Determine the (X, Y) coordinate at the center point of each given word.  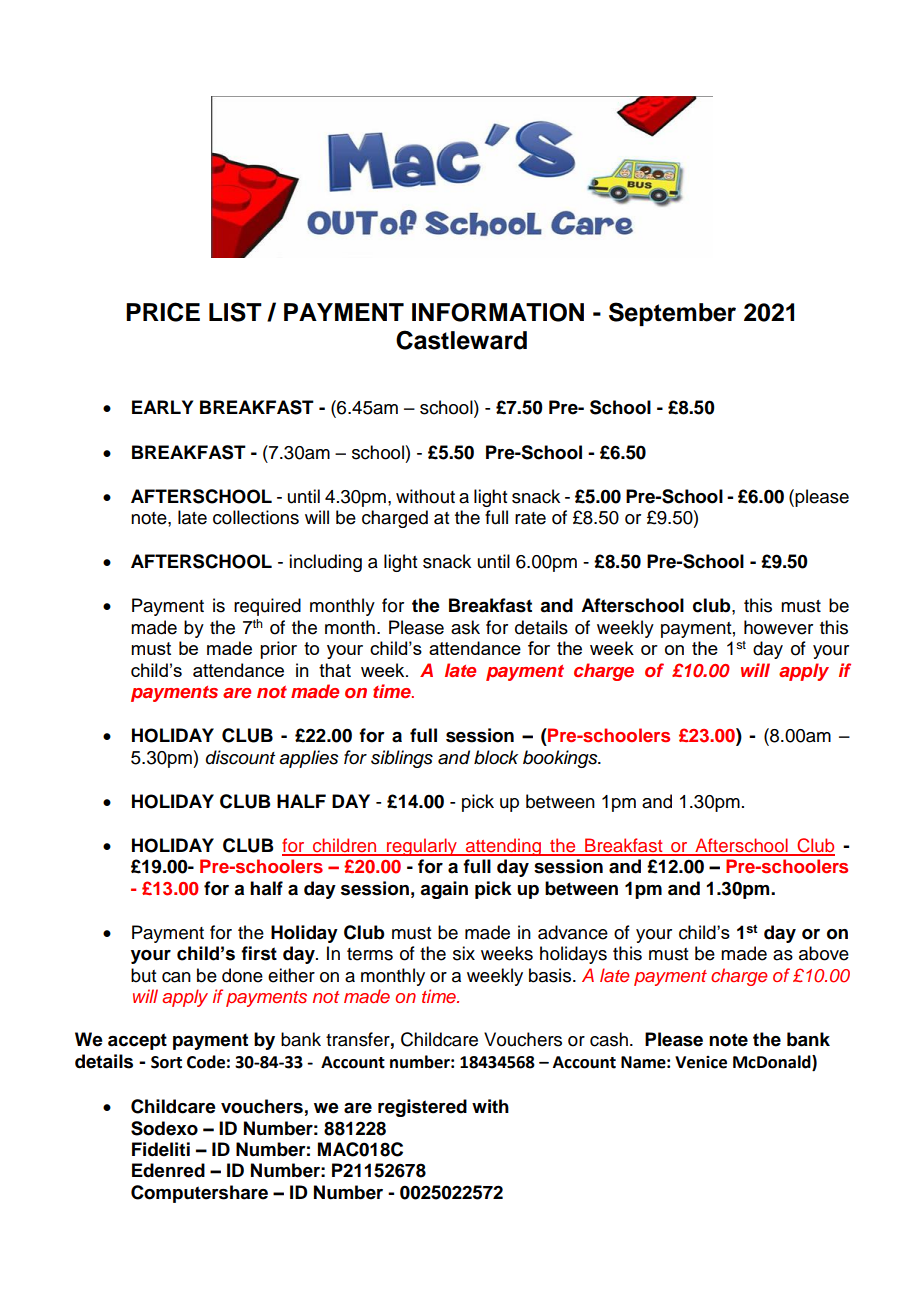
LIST (235, 312)
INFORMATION (498, 312)
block (496, 757)
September (672, 314)
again (444, 890)
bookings (561, 759)
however (778, 627)
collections (256, 517)
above (824, 953)
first (259, 953)
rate (530, 518)
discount (240, 757)
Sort (166, 1062)
